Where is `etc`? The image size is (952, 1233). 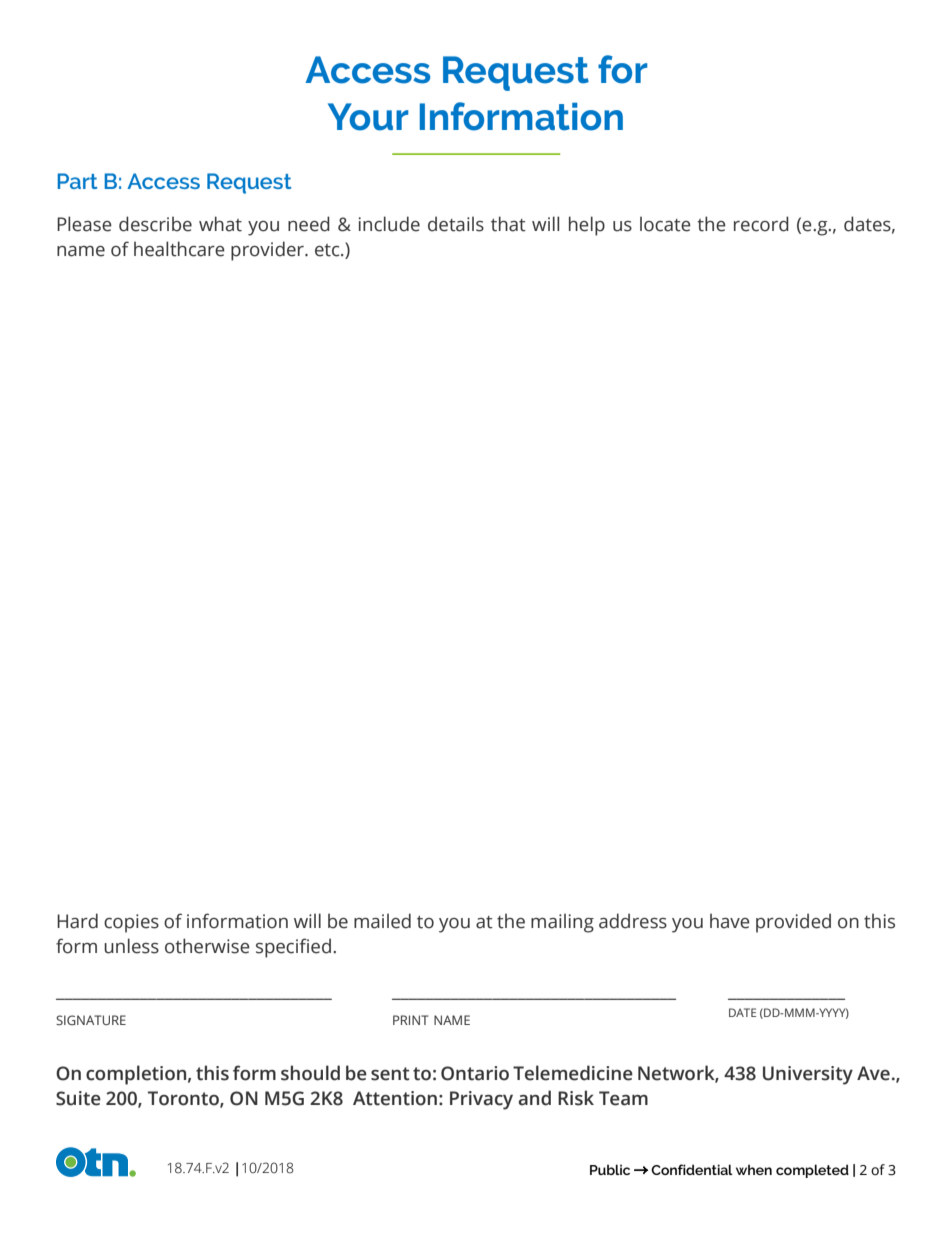 etc is located at coordinates (328, 250).
